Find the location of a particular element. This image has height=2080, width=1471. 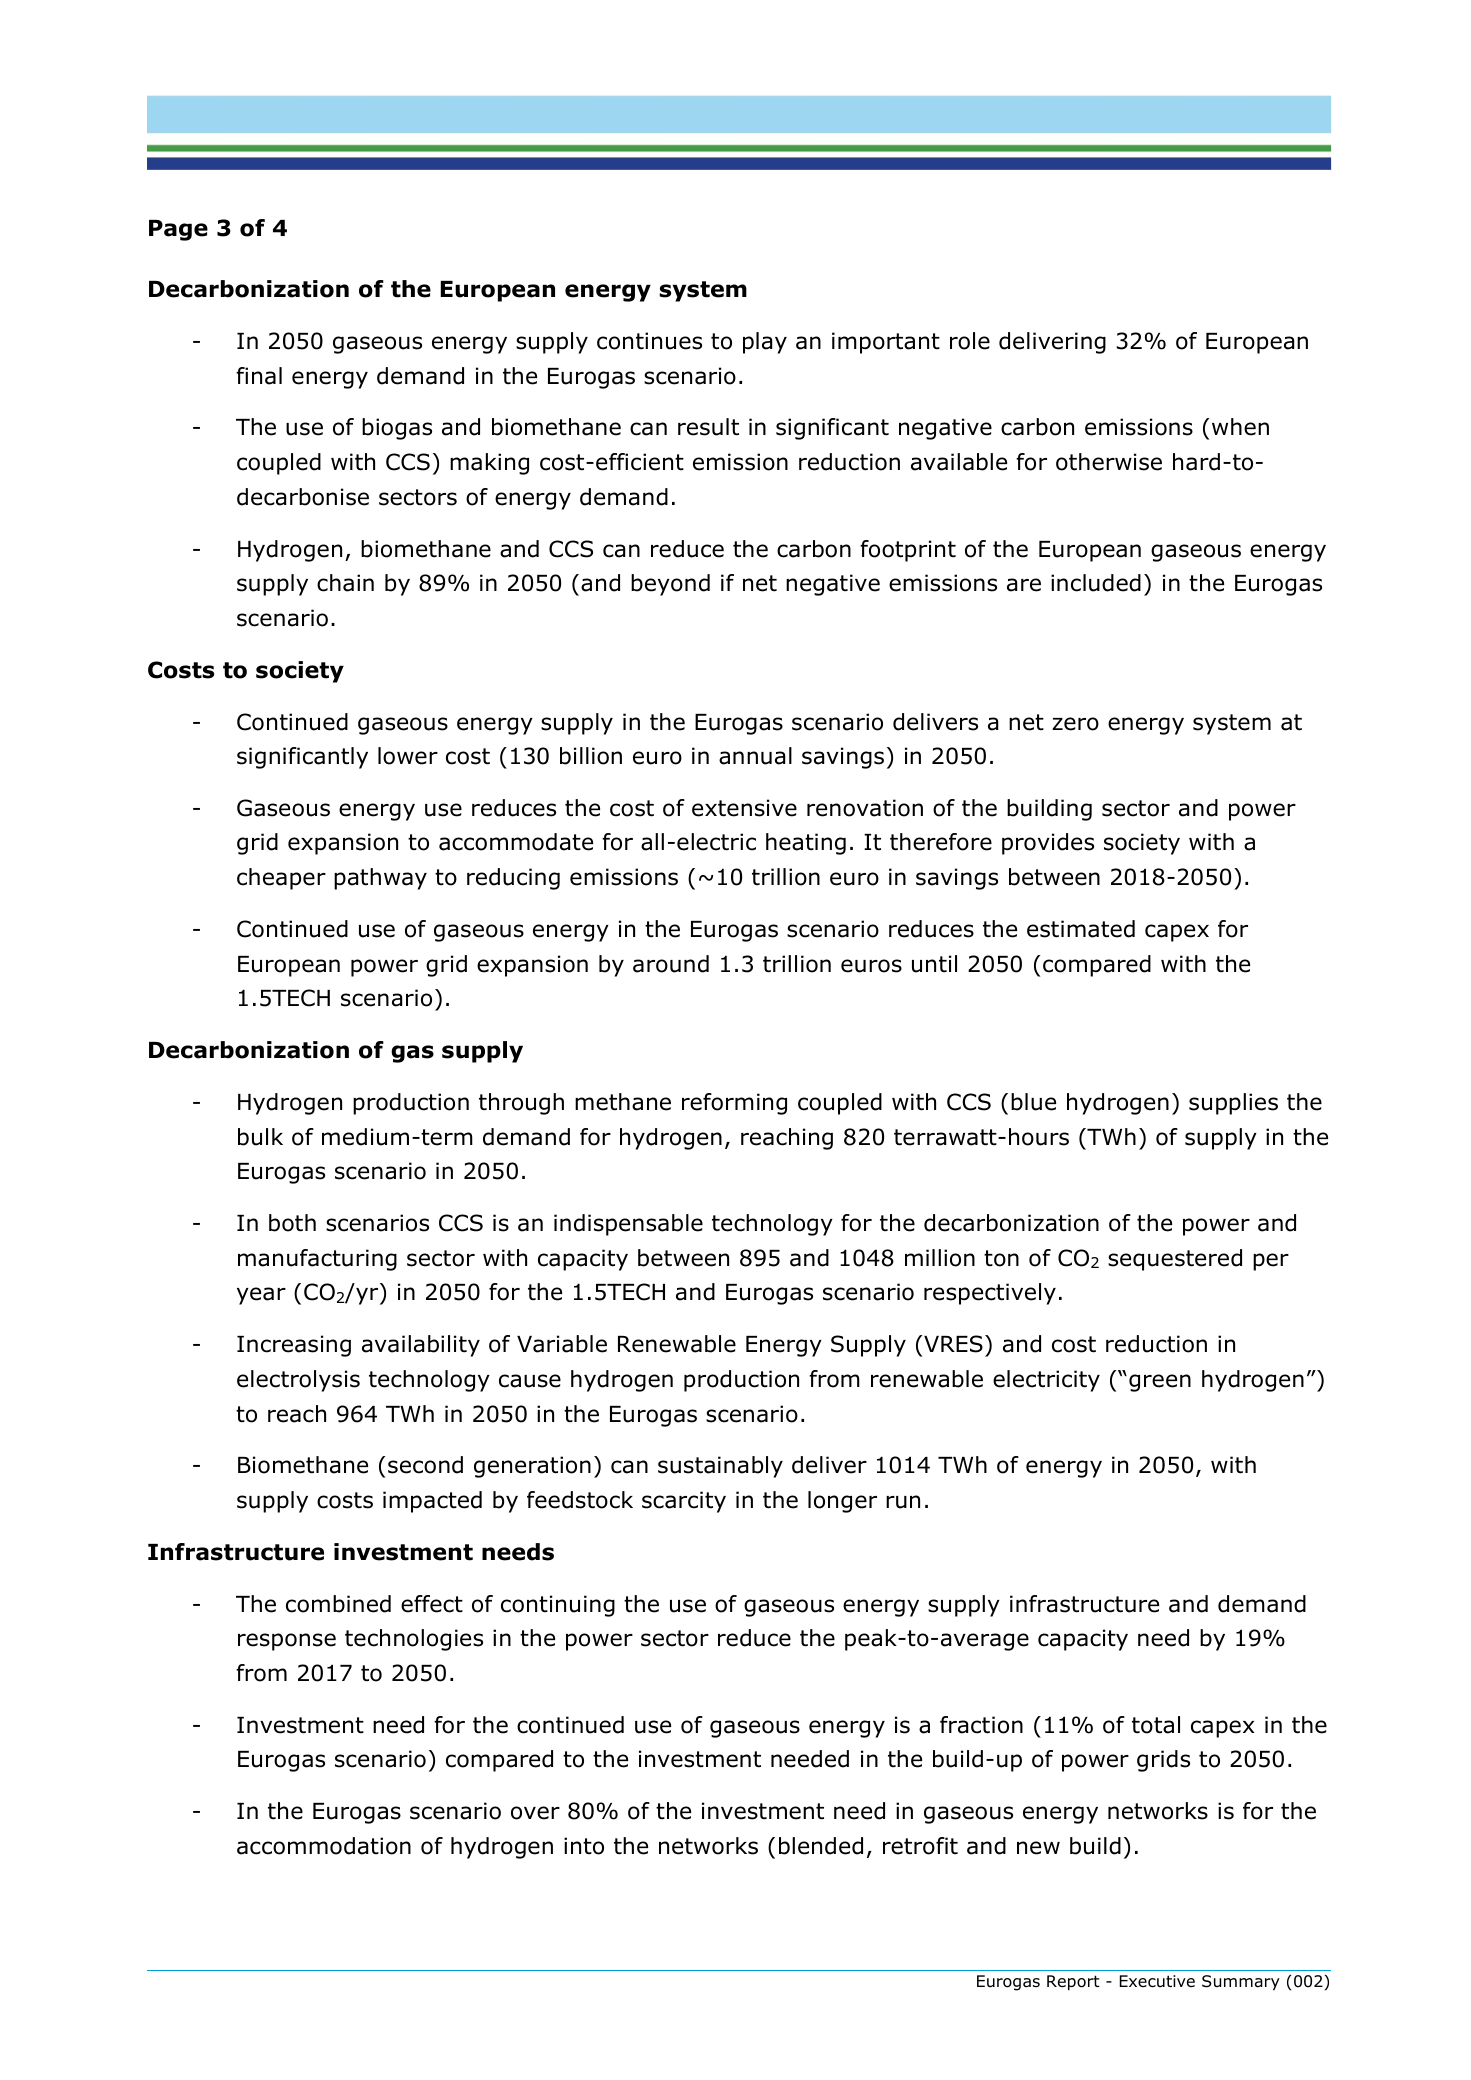

green is located at coordinates (1160, 1383).
